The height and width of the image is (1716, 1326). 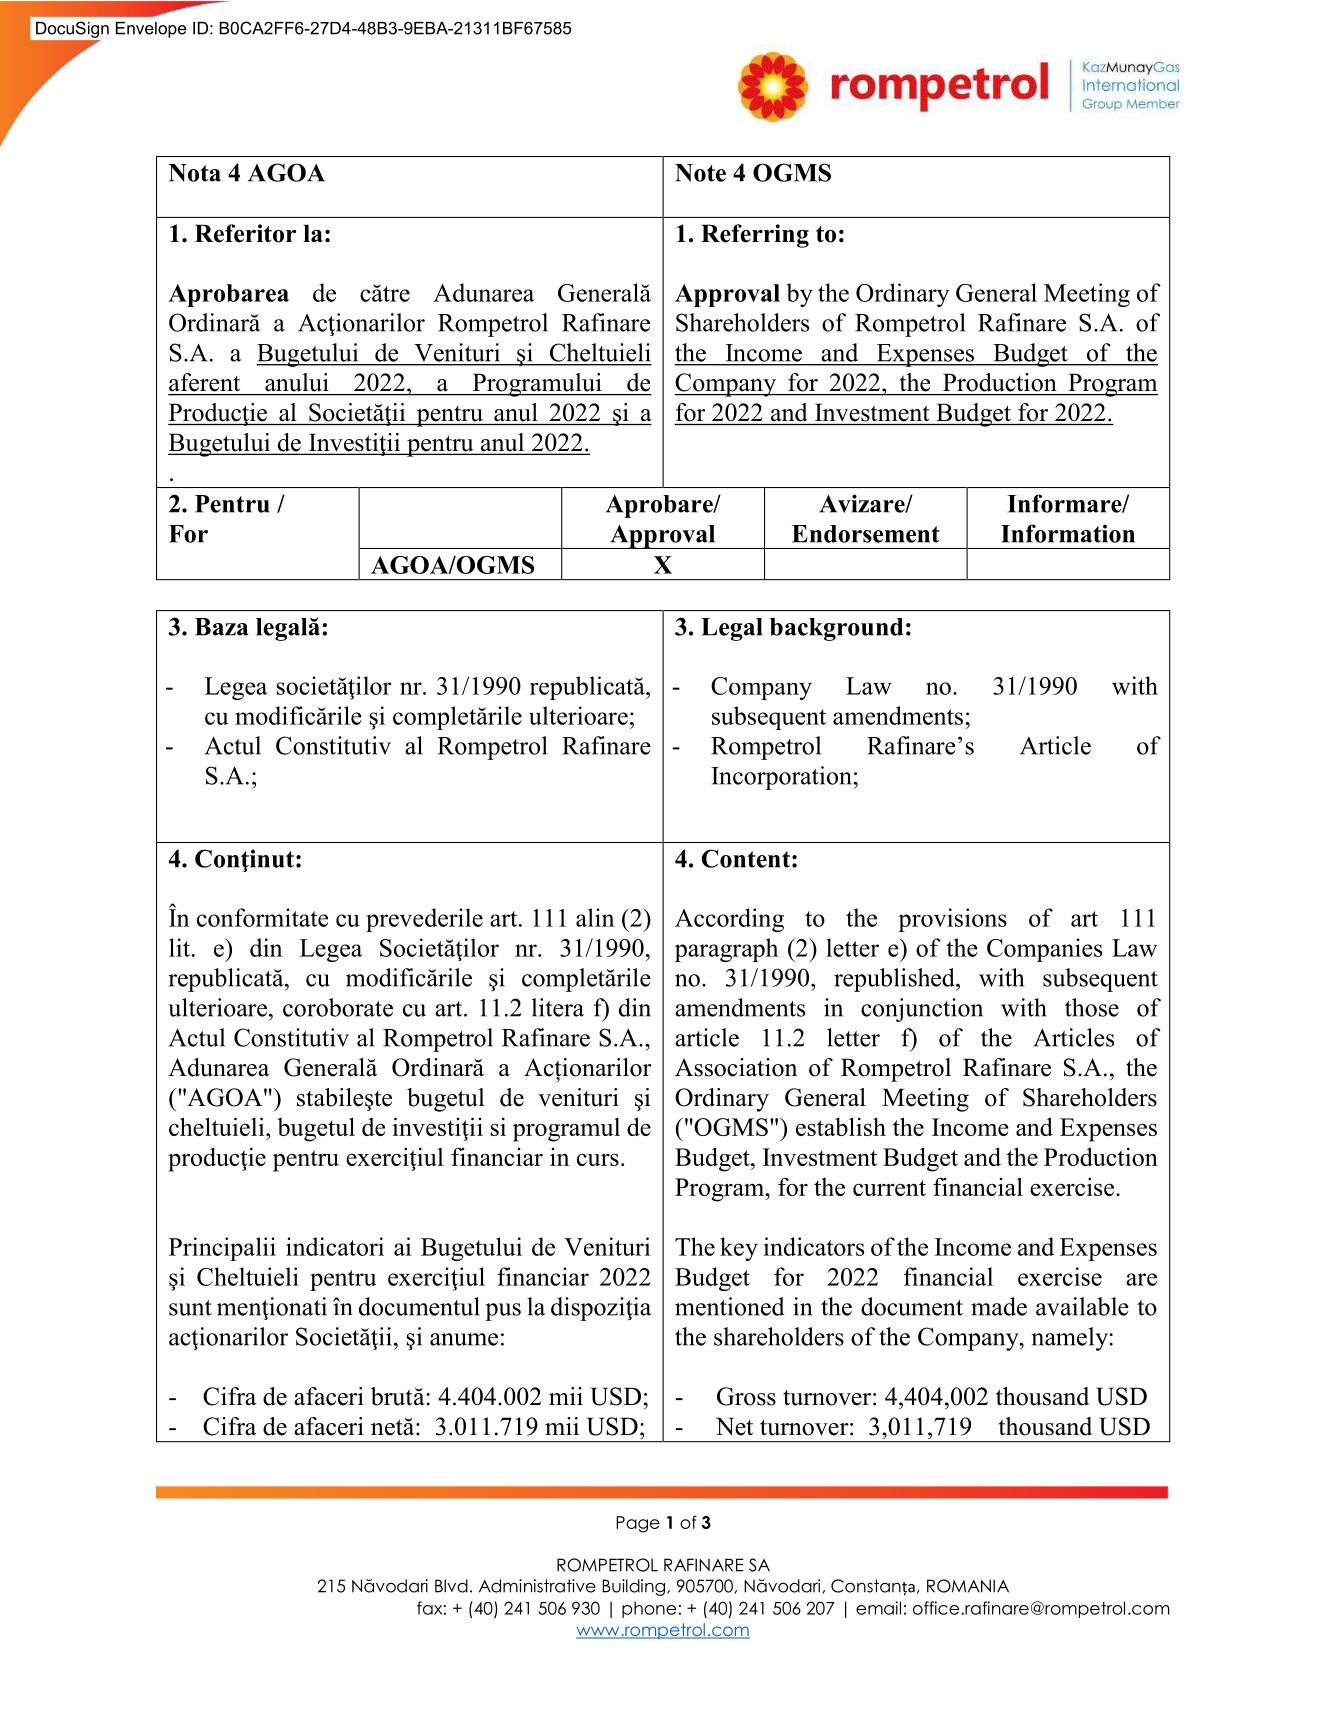 What do you see at coordinates (503, 1312) in the image?
I see `pus` at bounding box center [503, 1312].
